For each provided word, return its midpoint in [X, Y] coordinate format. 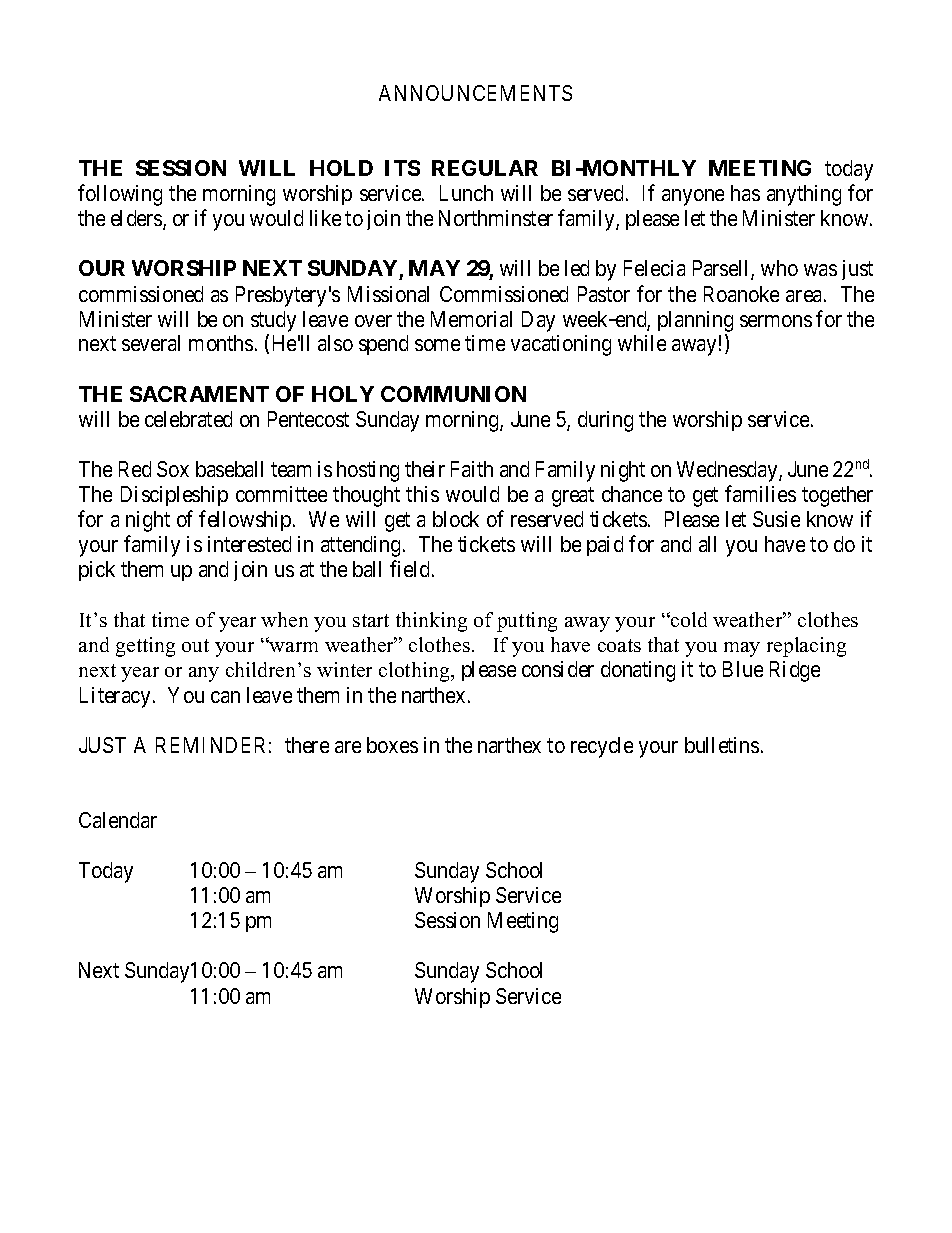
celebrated [188, 419]
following [120, 195]
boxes [392, 745]
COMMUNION [453, 394]
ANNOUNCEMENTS [475, 93]
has [745, 193]
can [225, 697]
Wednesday [728, 471]
